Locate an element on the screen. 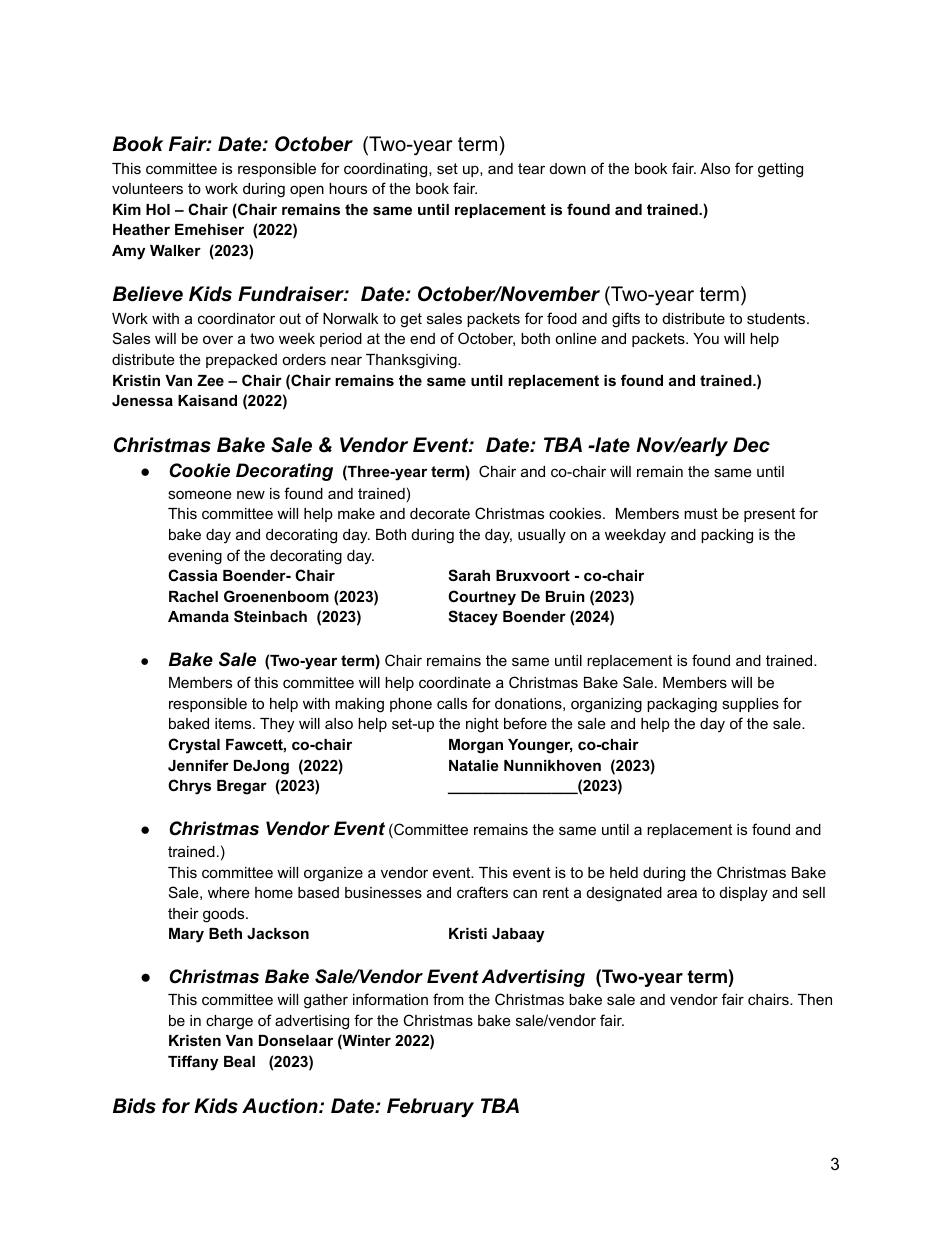  Tiffany is located at coordinates (193, 1063).
